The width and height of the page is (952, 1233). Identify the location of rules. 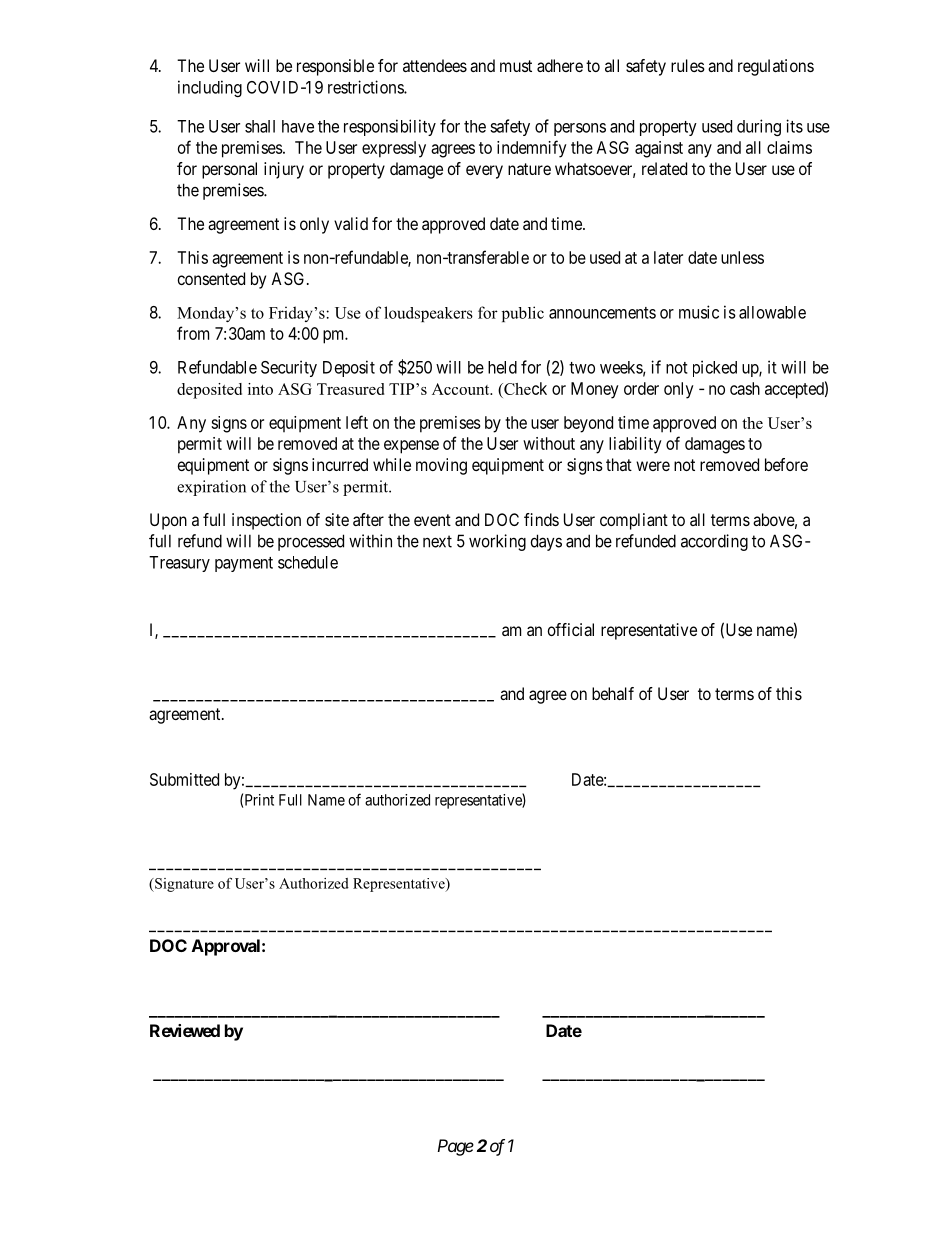
(688, 65).
